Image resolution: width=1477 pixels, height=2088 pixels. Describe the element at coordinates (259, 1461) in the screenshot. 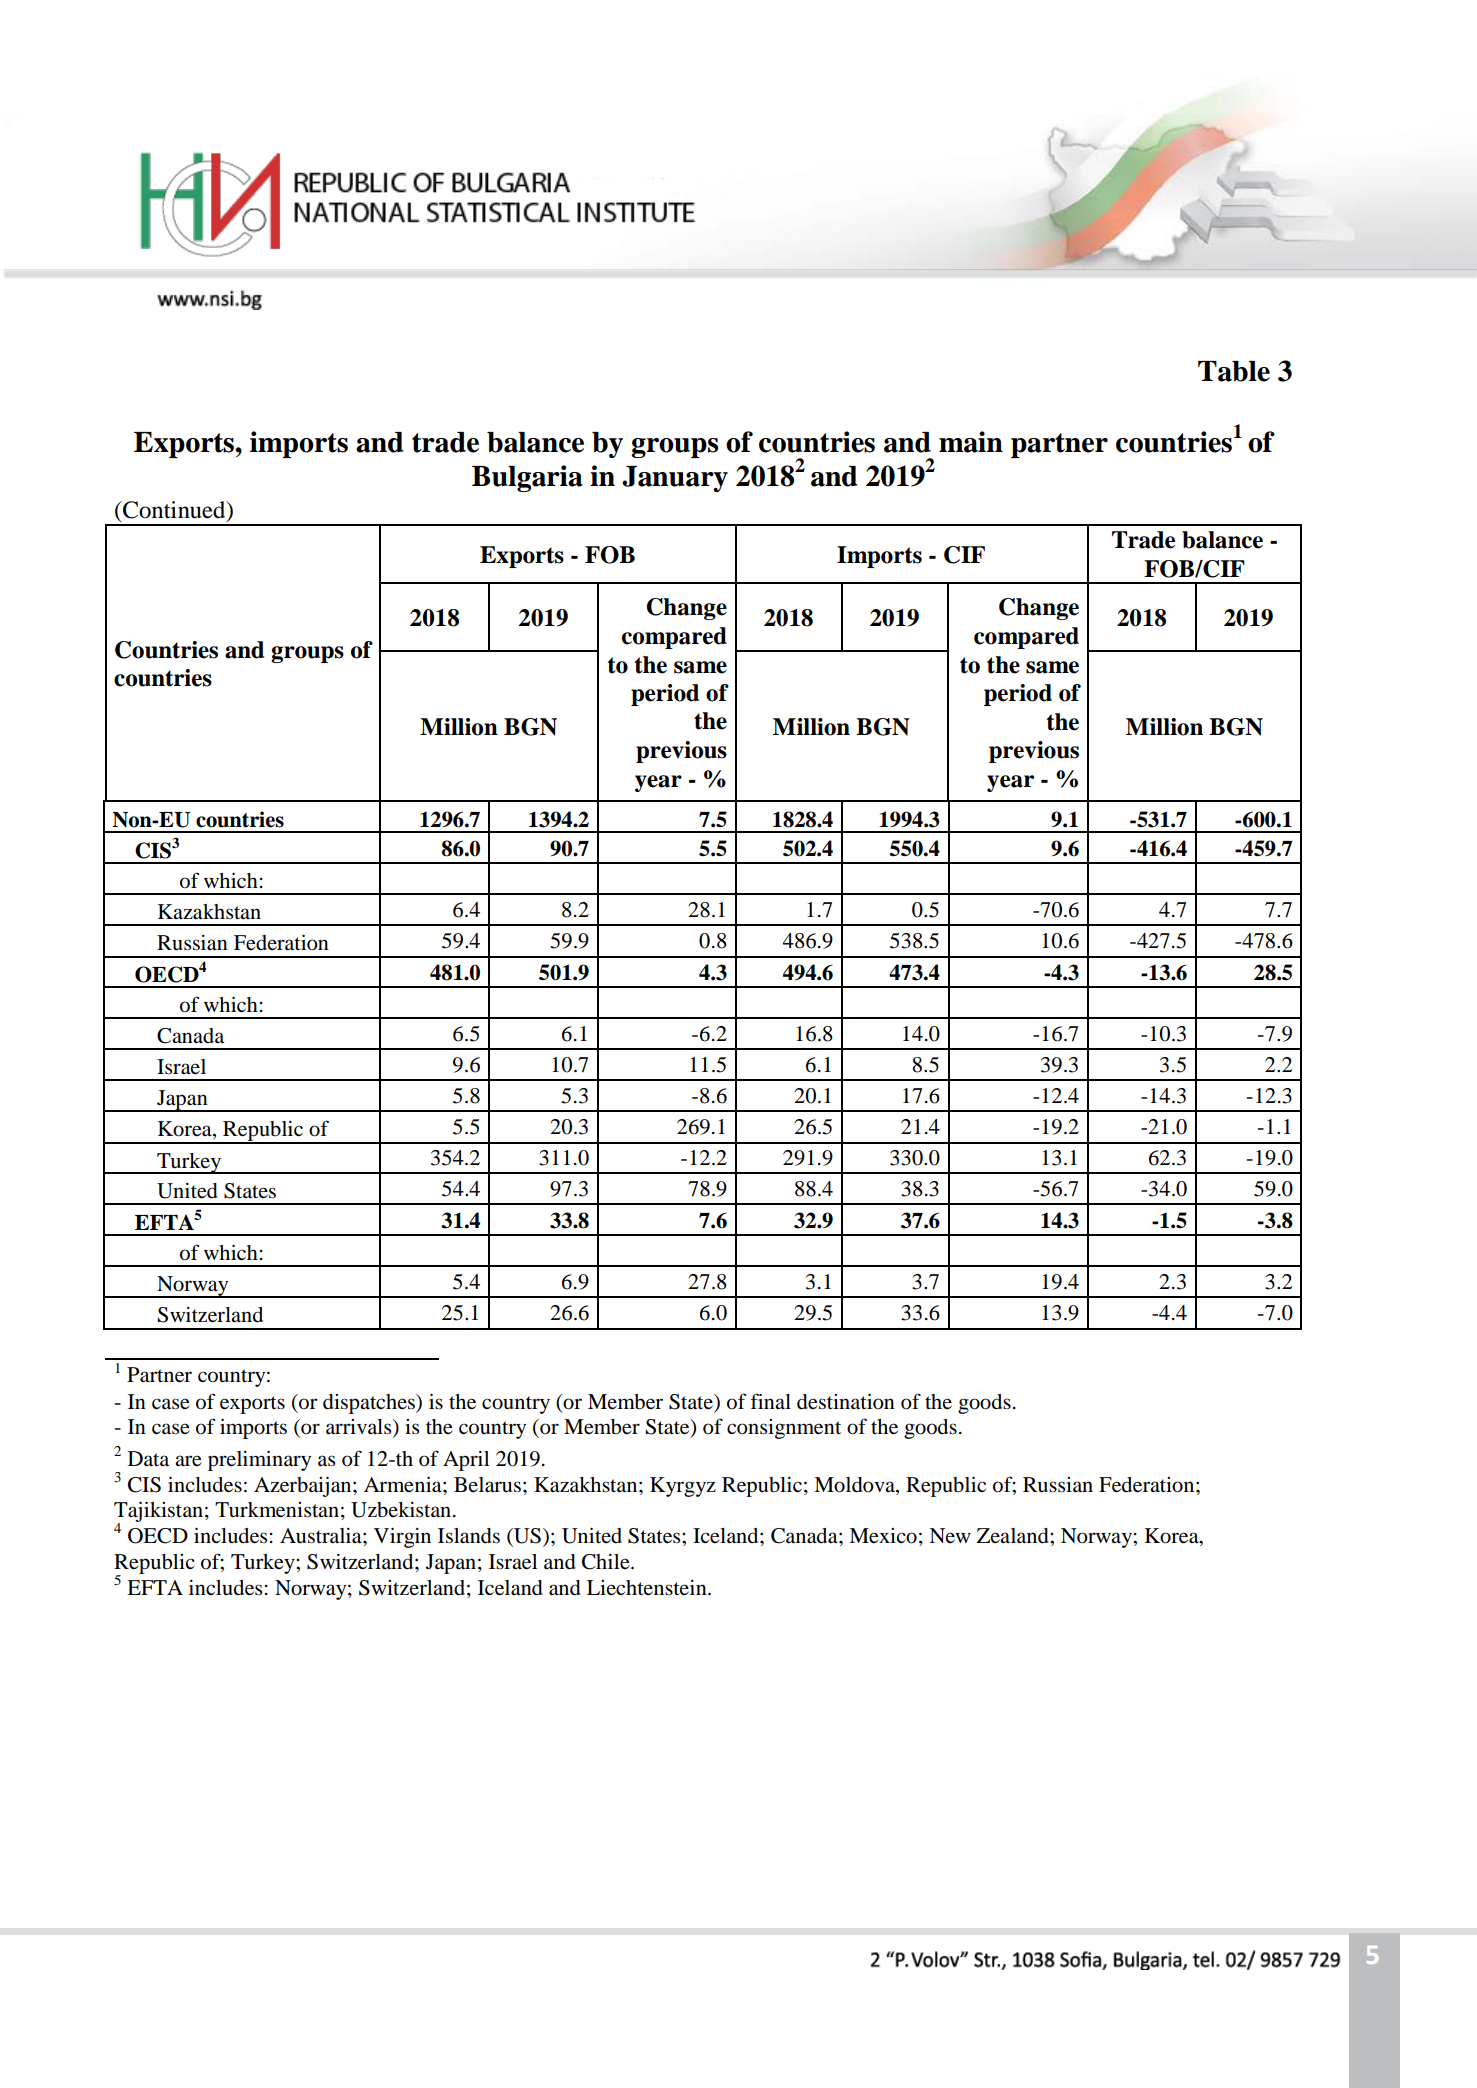

I see `preliminary` at that location.
